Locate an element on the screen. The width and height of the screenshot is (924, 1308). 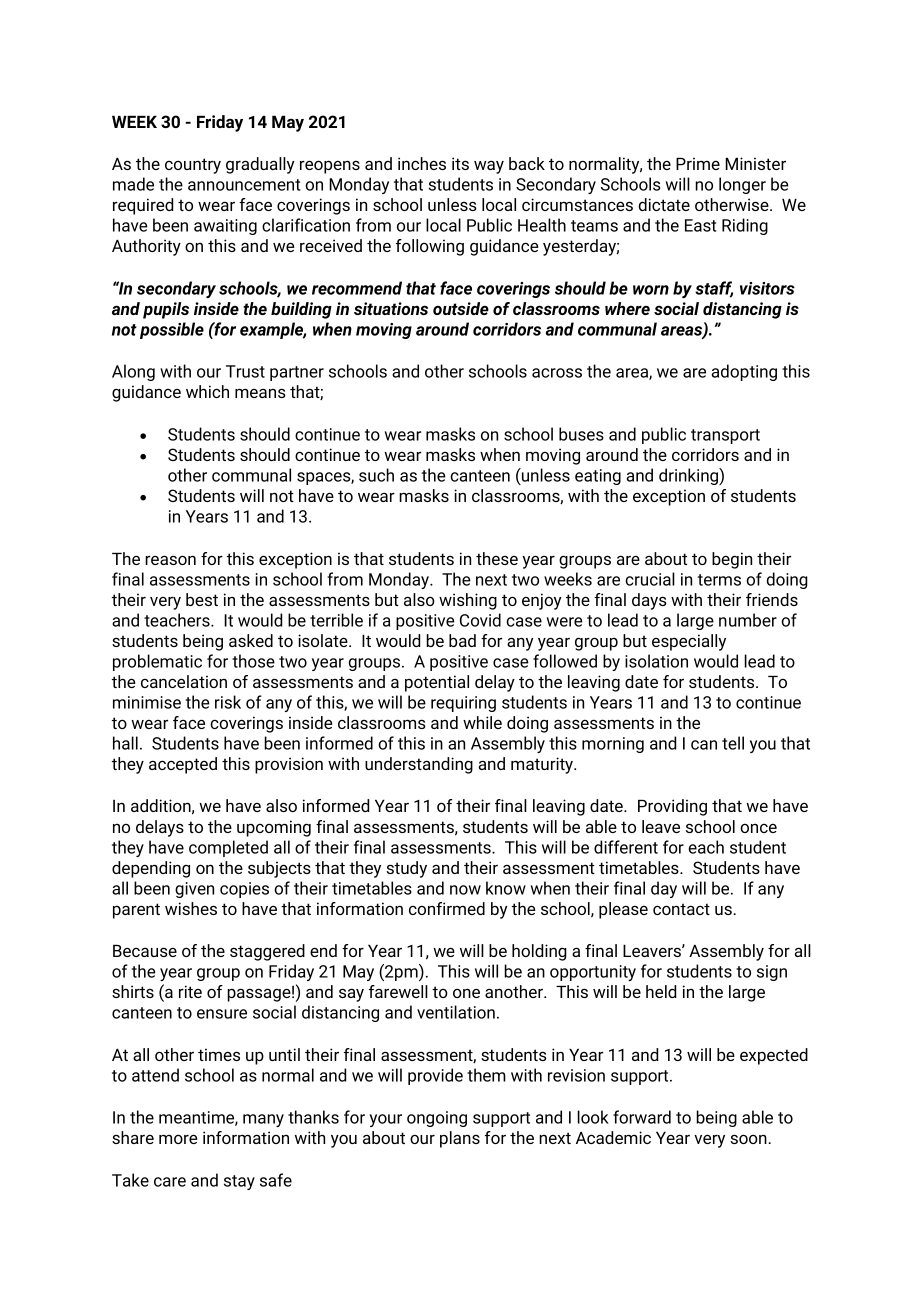
risk is located at coordinates (228, 702).
